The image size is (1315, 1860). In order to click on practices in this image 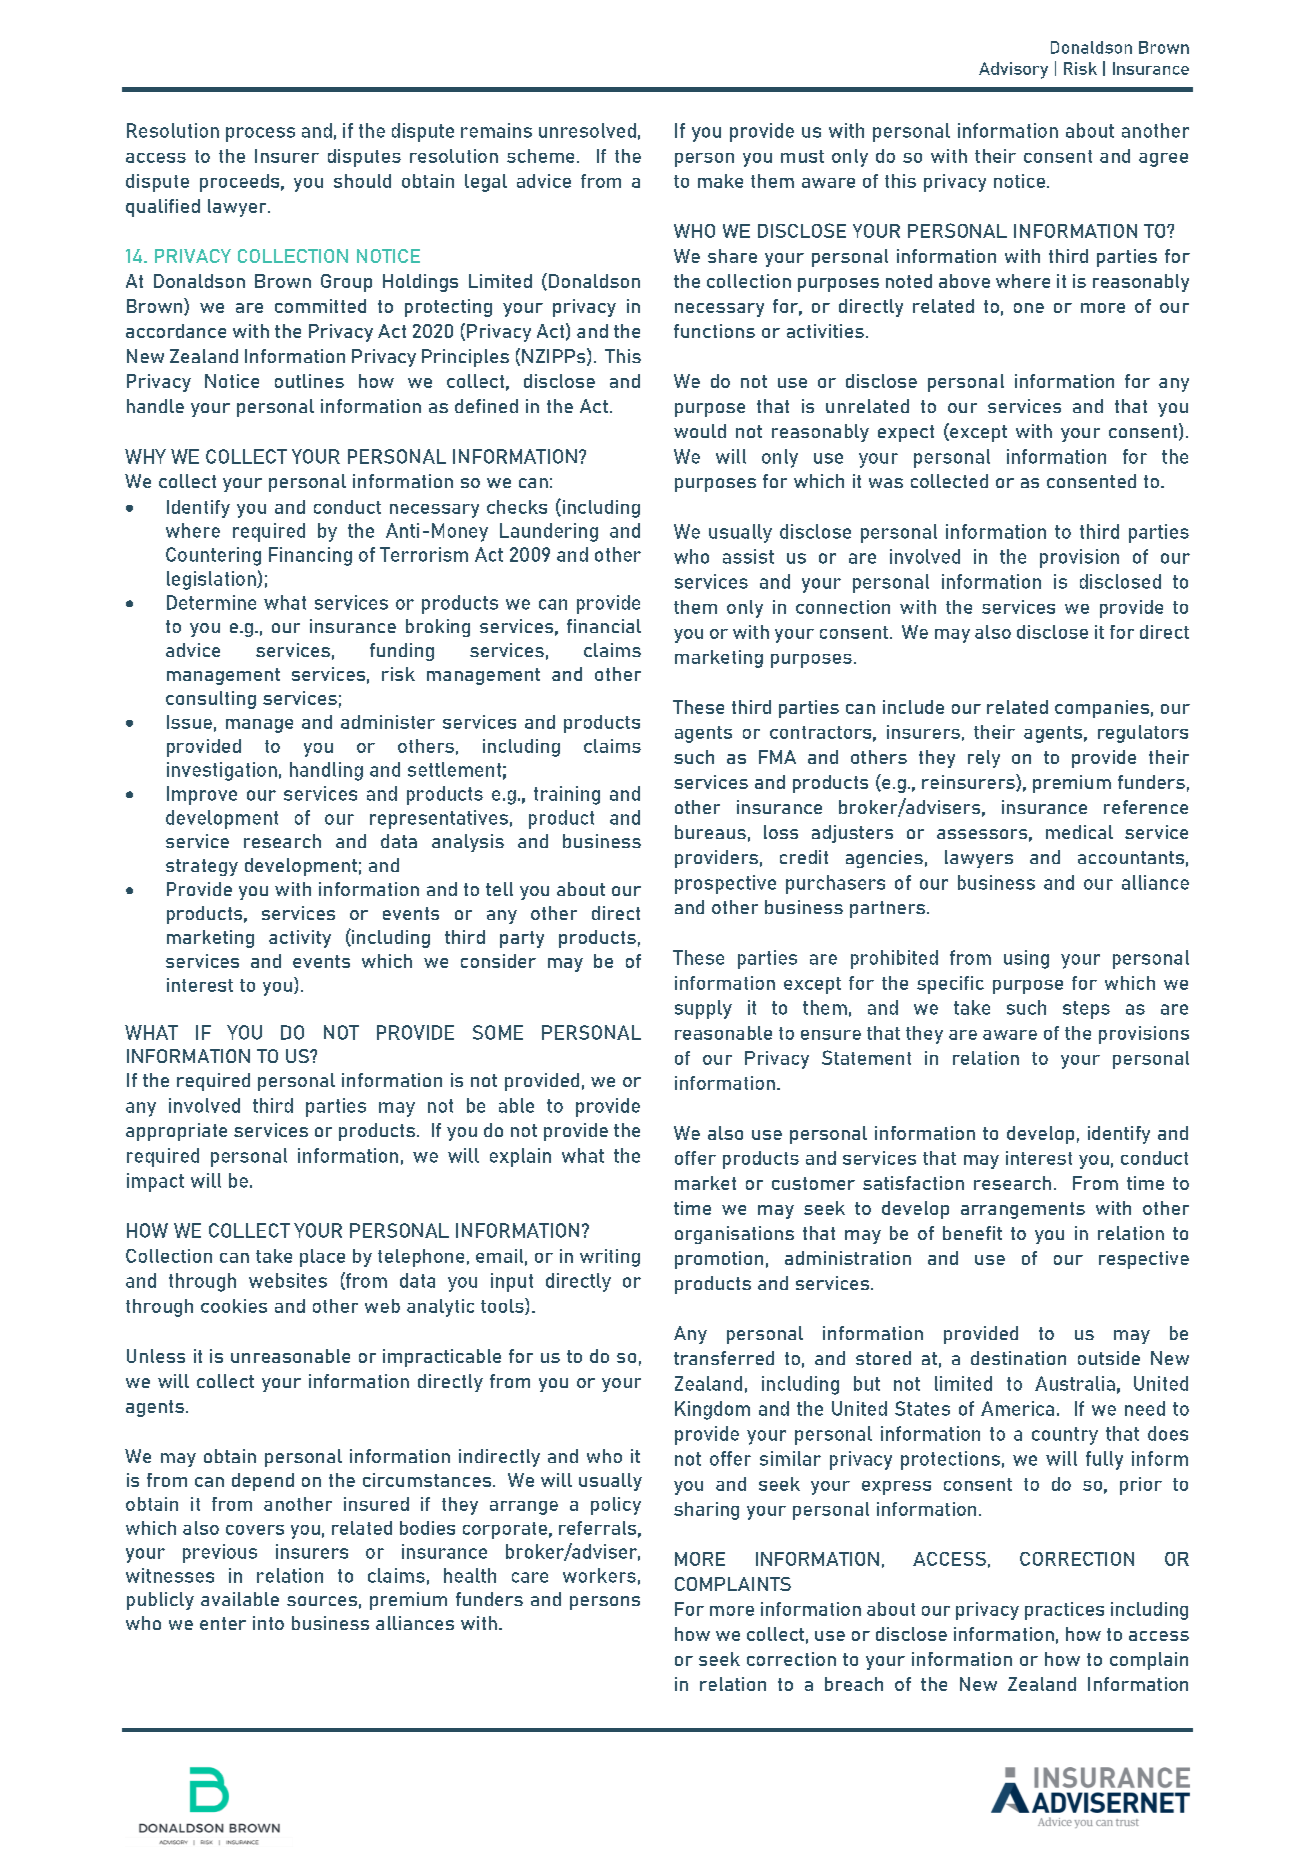, I will do `click(1064, 1611)`.
